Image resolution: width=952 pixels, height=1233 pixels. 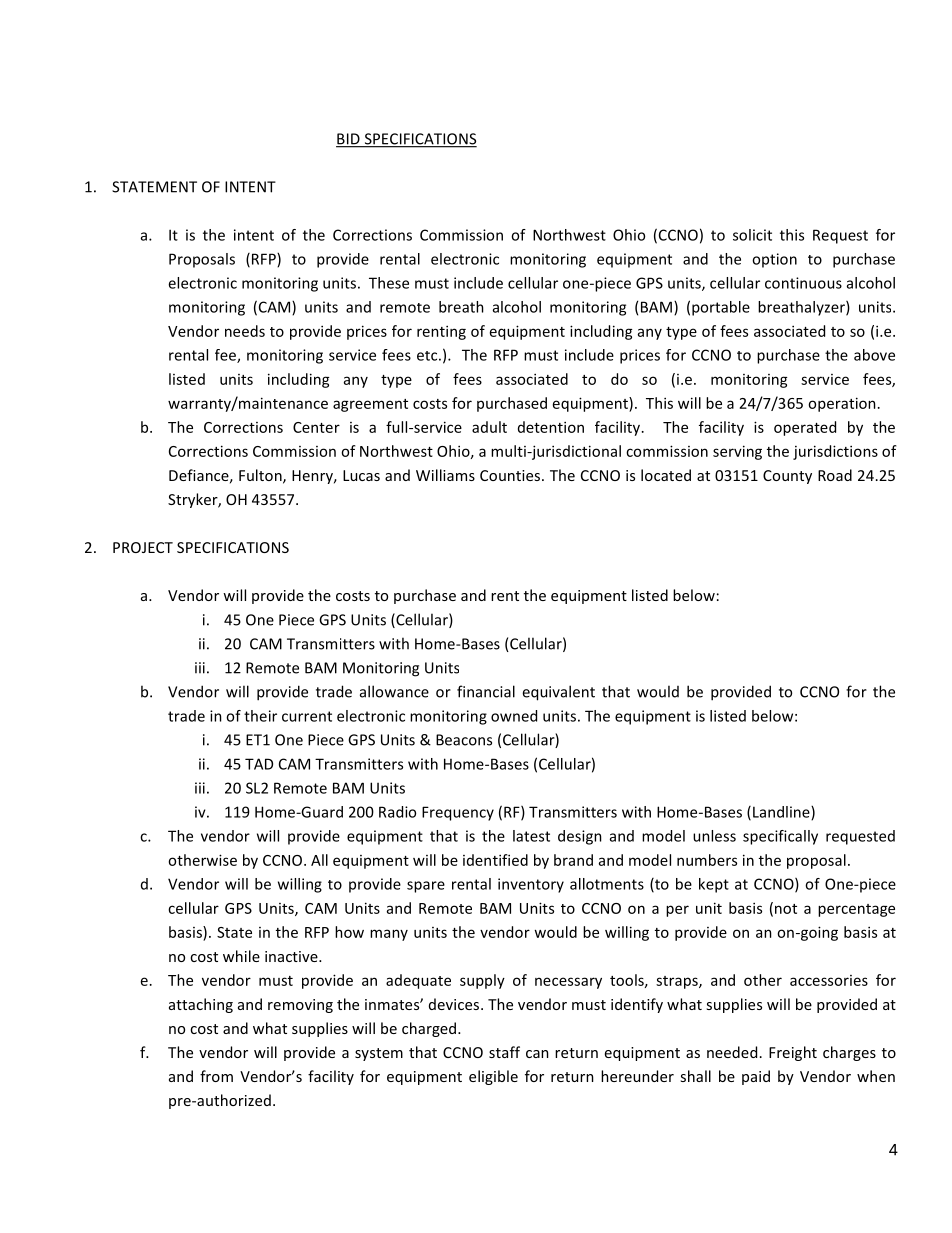 What do you see at coordinates (143, 547) in the screenshot?
I see `PROJECT` at bounding box center [143, 547].
